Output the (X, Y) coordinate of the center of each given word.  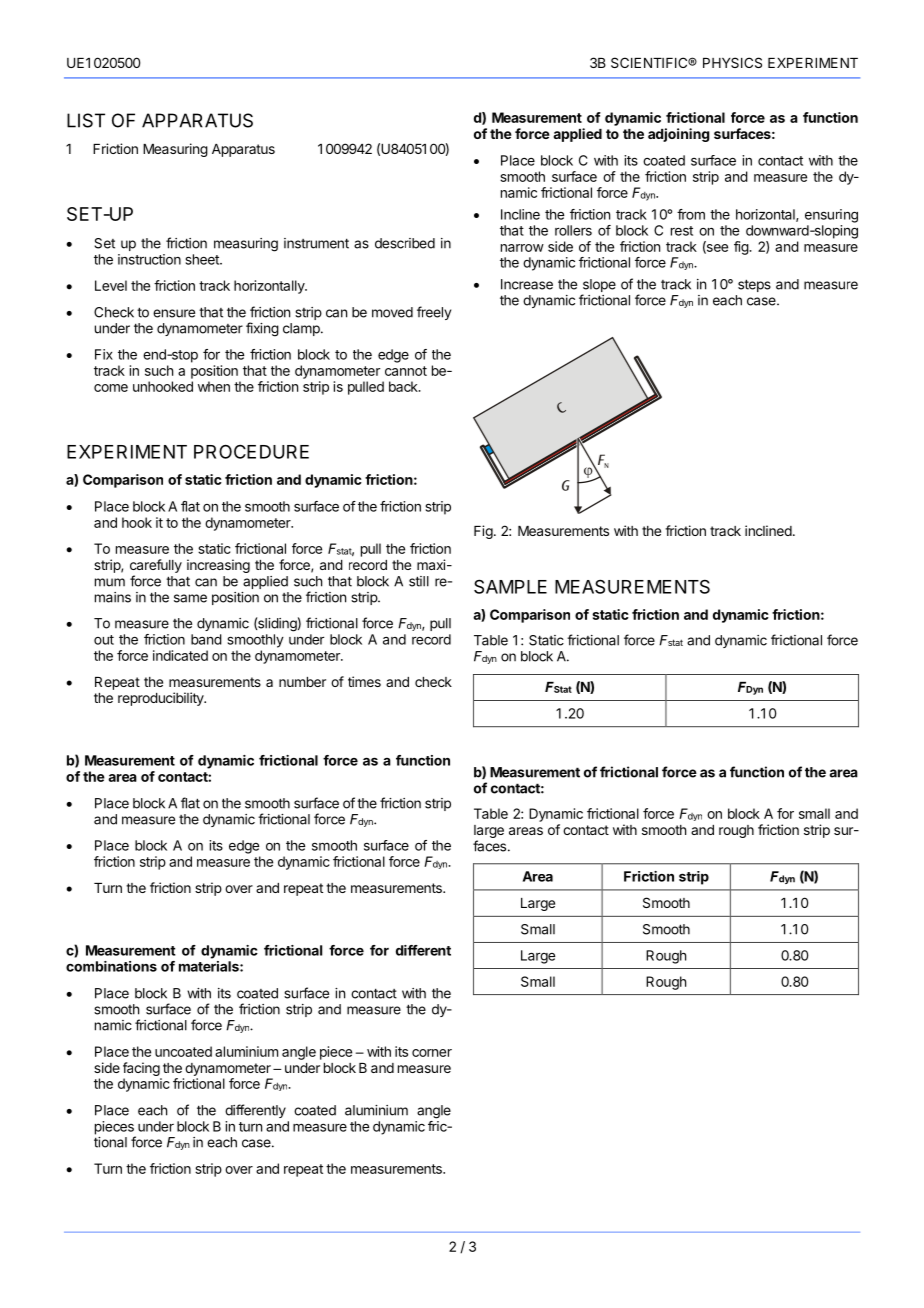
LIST (86, 120)
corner (432, 1053)
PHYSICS (732, 62)
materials (210, 966)
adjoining (679, 135)
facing (141, 1069)
